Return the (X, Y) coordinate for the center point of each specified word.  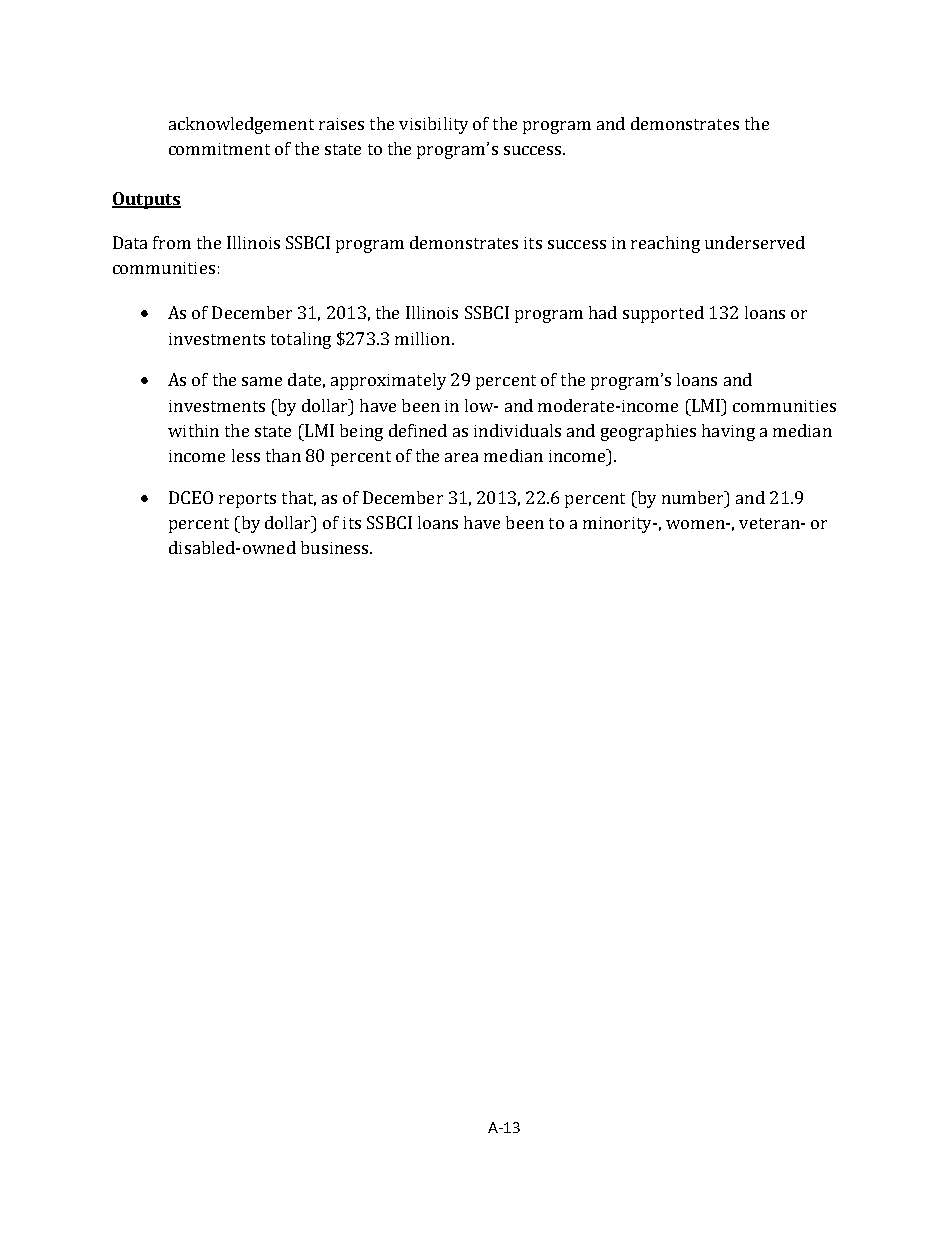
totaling (301, 340)
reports (247, 500)
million (422, 338)
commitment (219, 149)
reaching (665, 244)
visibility (433, 125)
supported (663, 314)
